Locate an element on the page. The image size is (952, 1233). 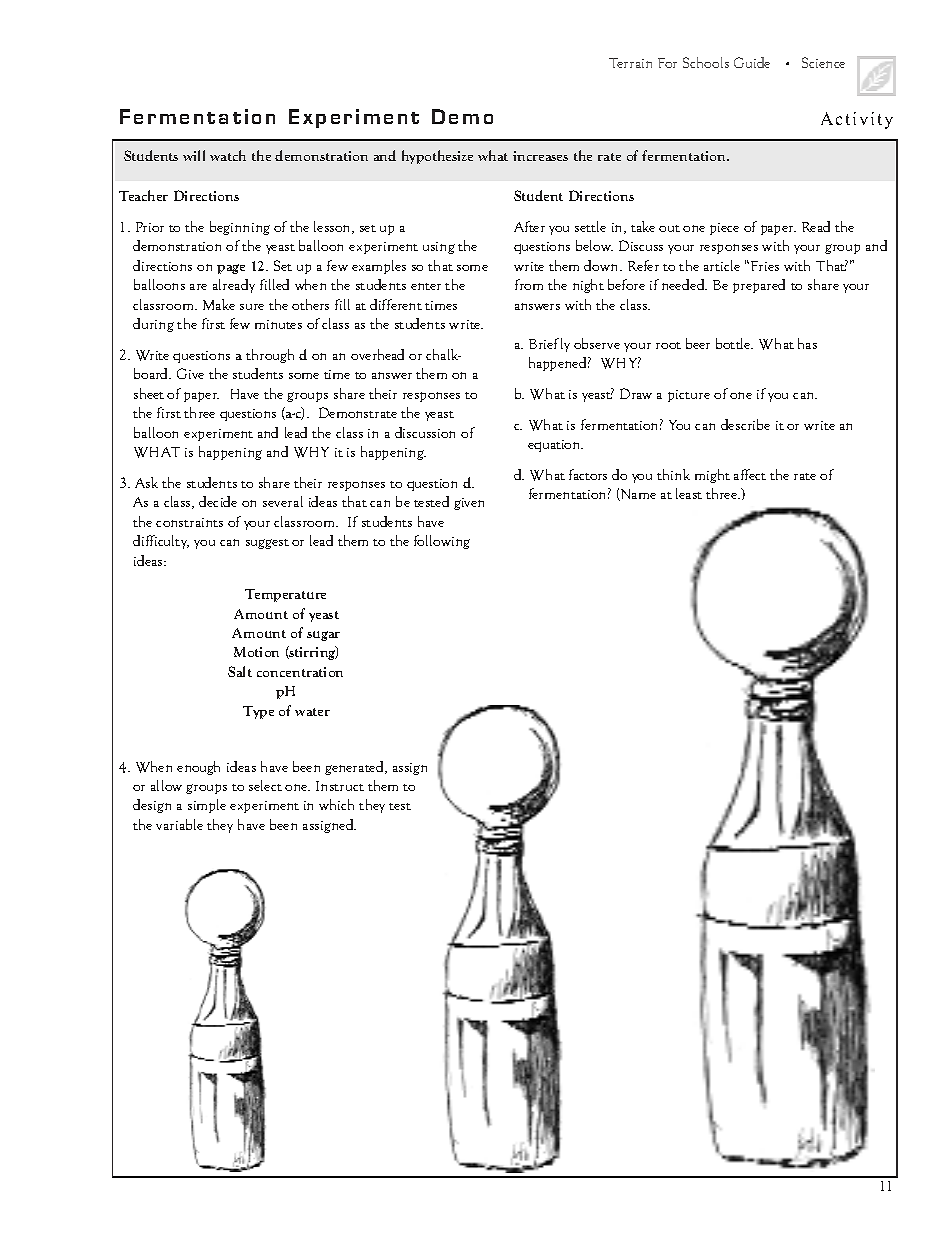
Instruct is located at coordinates (340, 786).
